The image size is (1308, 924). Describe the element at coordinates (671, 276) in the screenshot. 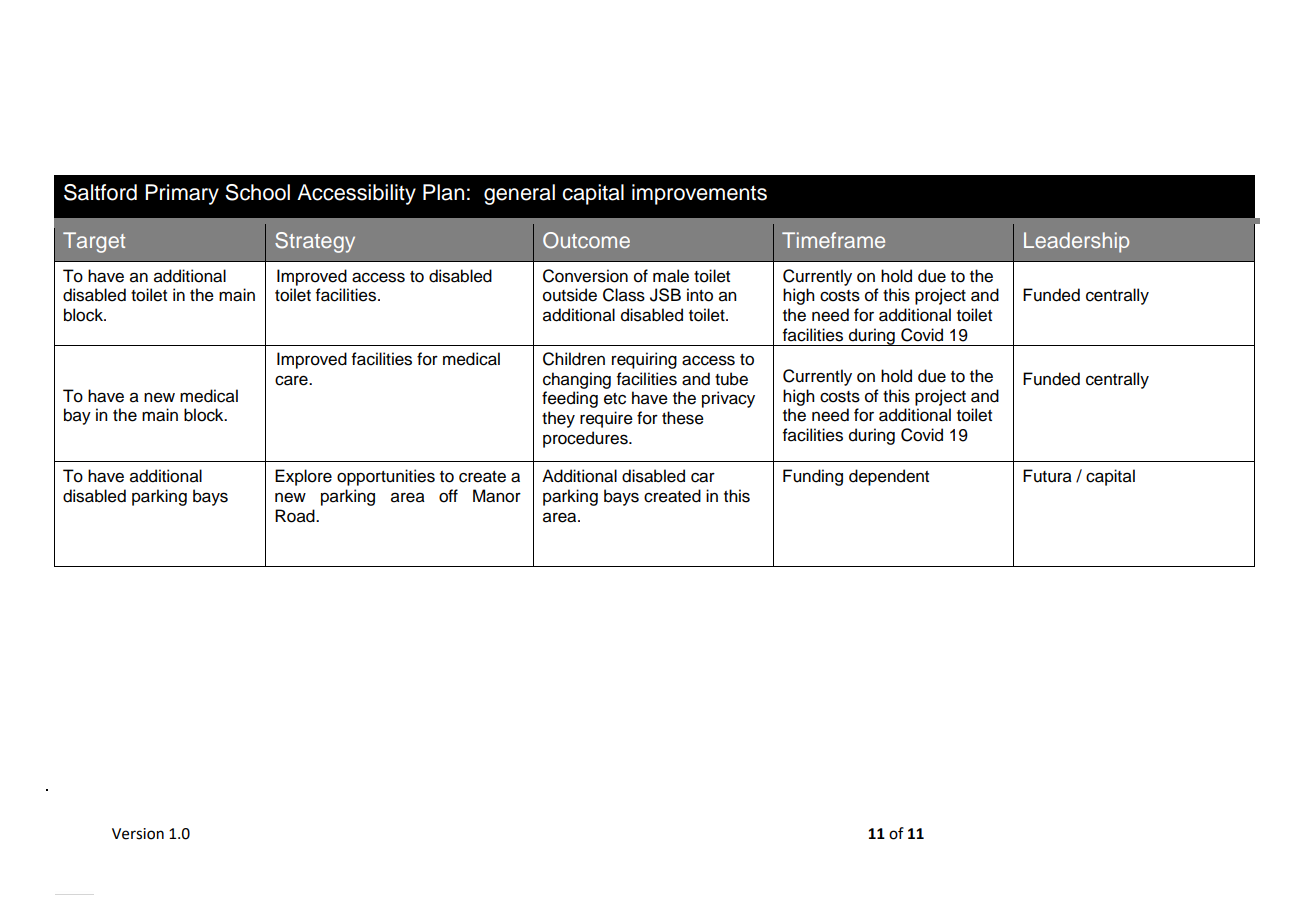

I see `male` at that location.
